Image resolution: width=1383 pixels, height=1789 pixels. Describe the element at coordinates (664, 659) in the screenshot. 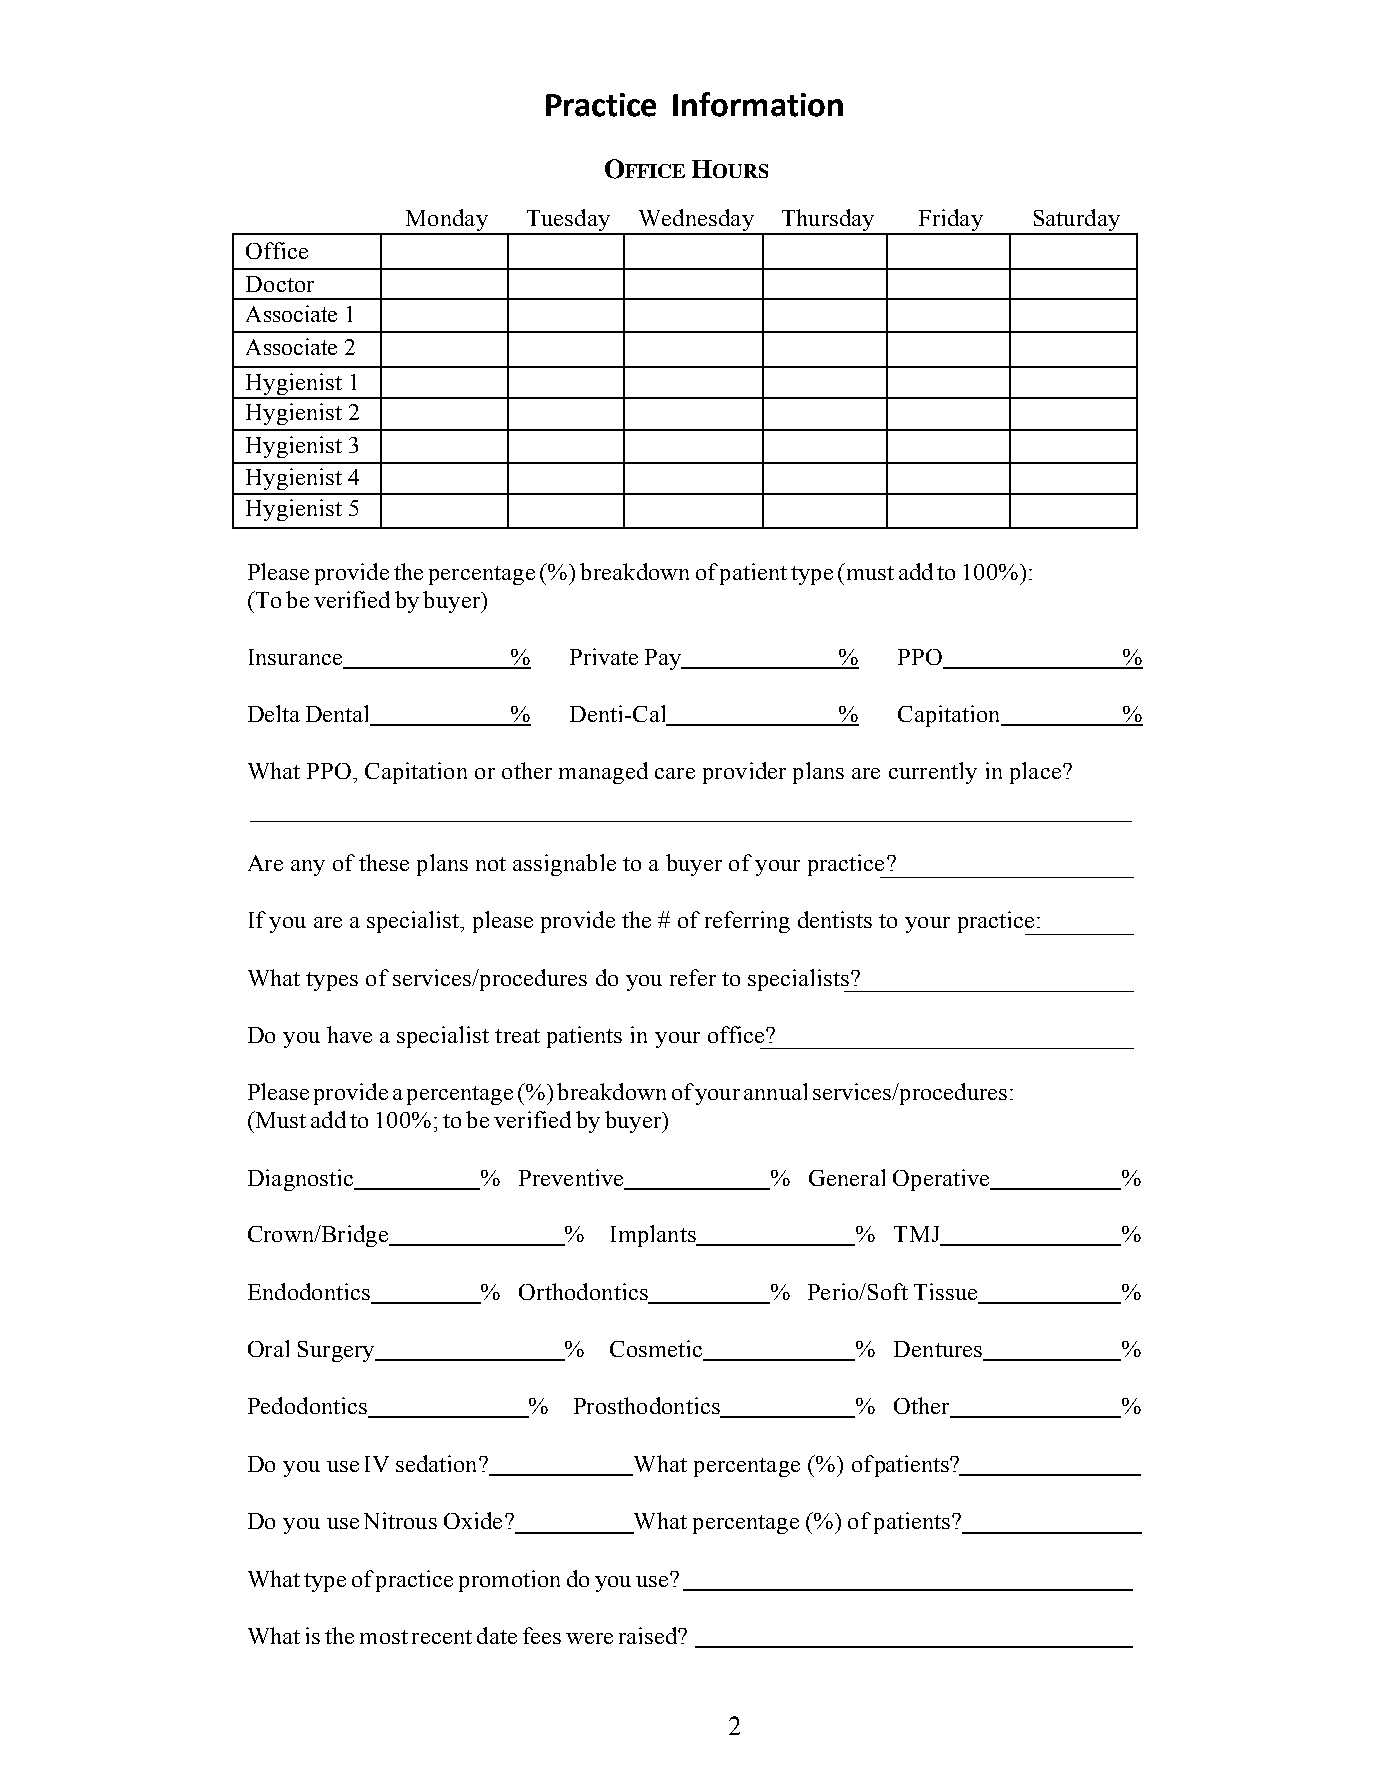

I see `Pay` at that location.
